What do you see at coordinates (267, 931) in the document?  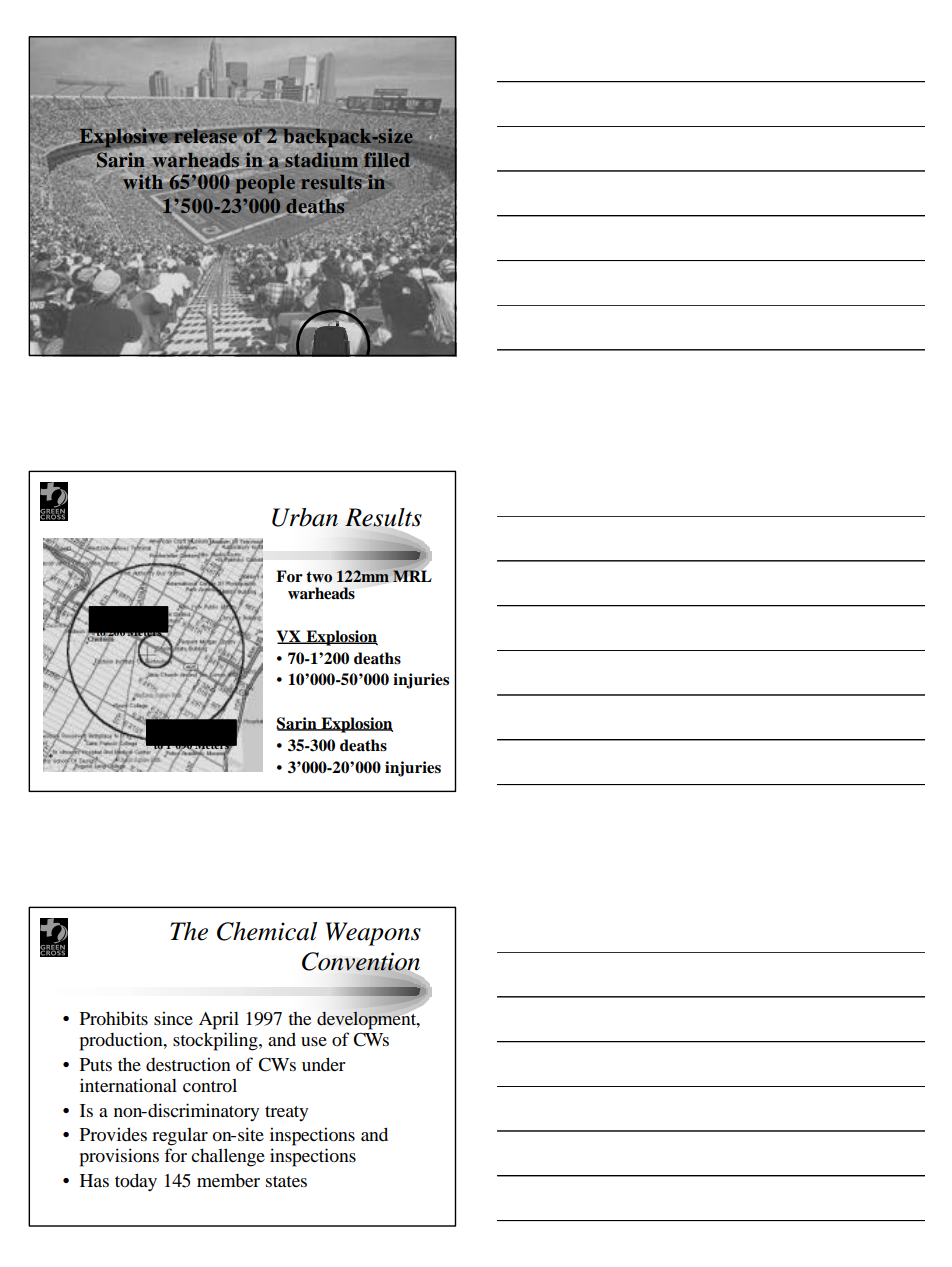 I see `Chemical` at bounding box center [267, 931].
